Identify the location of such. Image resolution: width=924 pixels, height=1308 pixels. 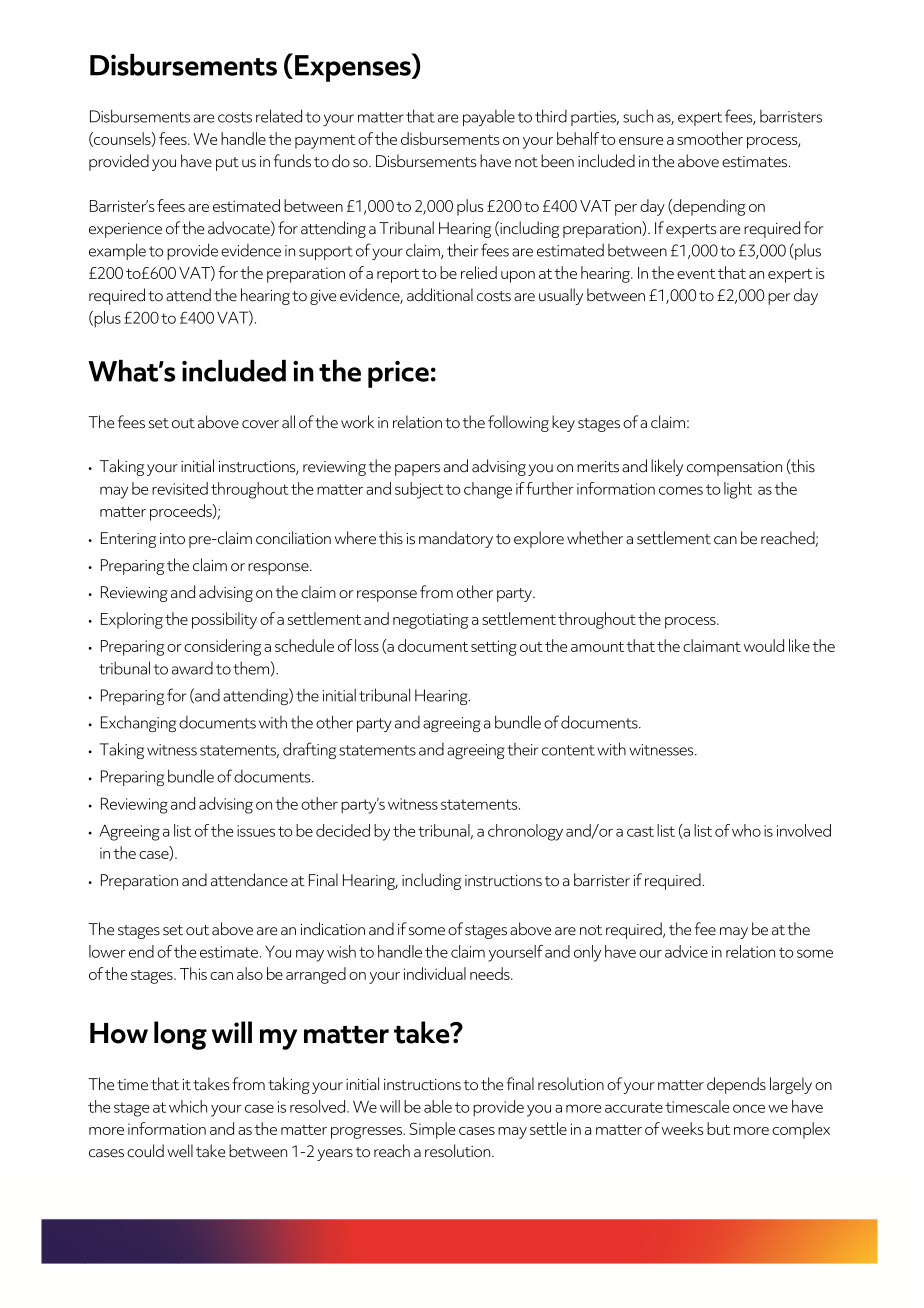
(638, 116).
